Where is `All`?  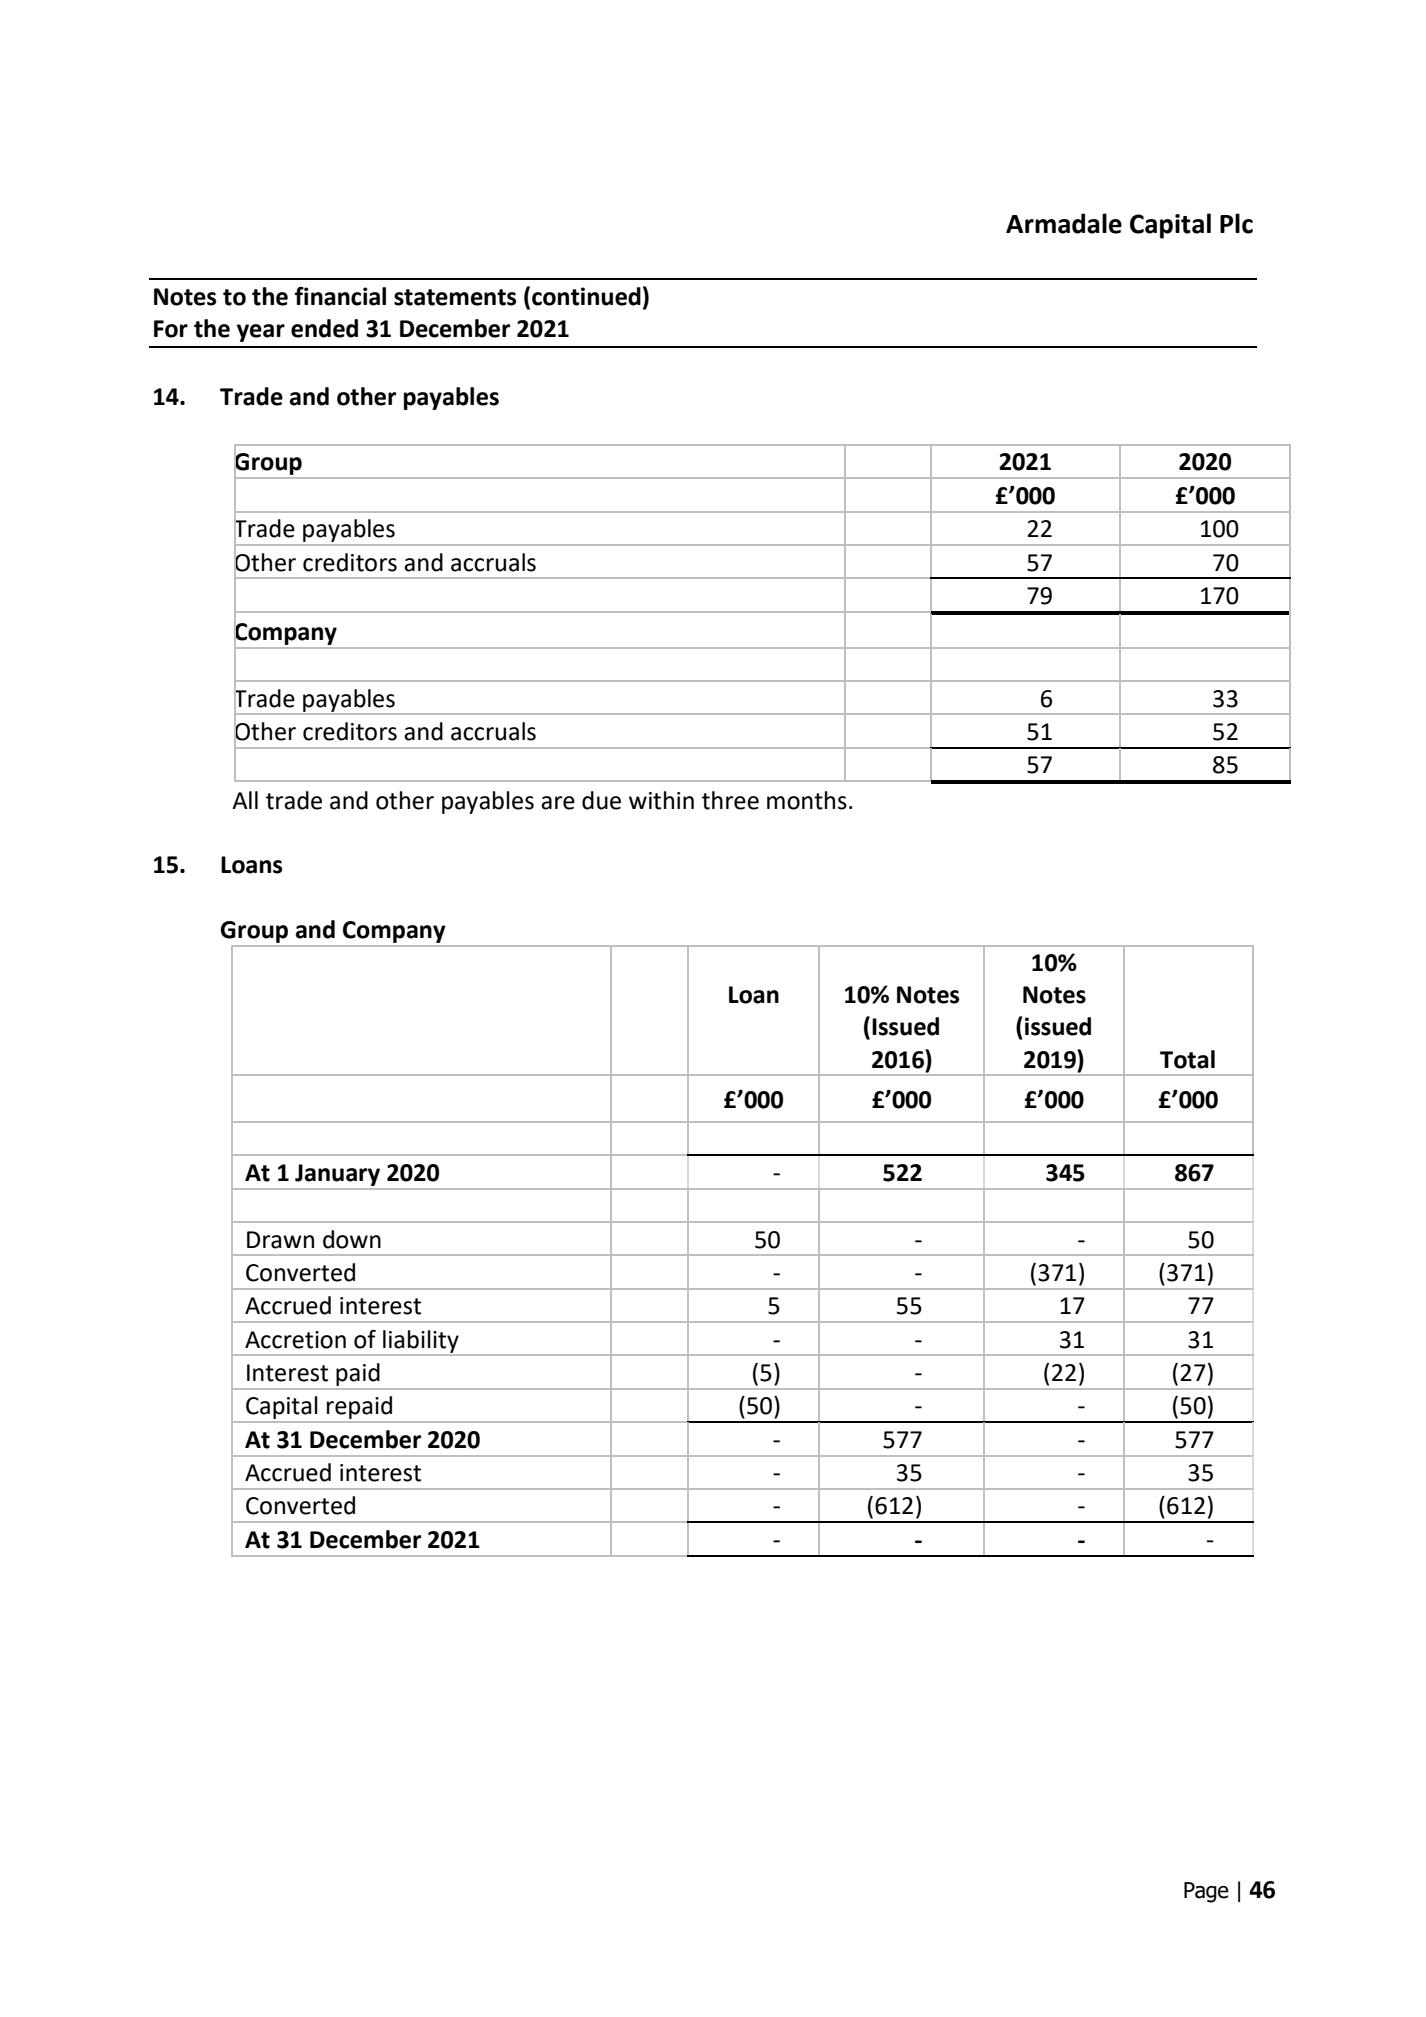
All is located at coordinates (245, 800).
